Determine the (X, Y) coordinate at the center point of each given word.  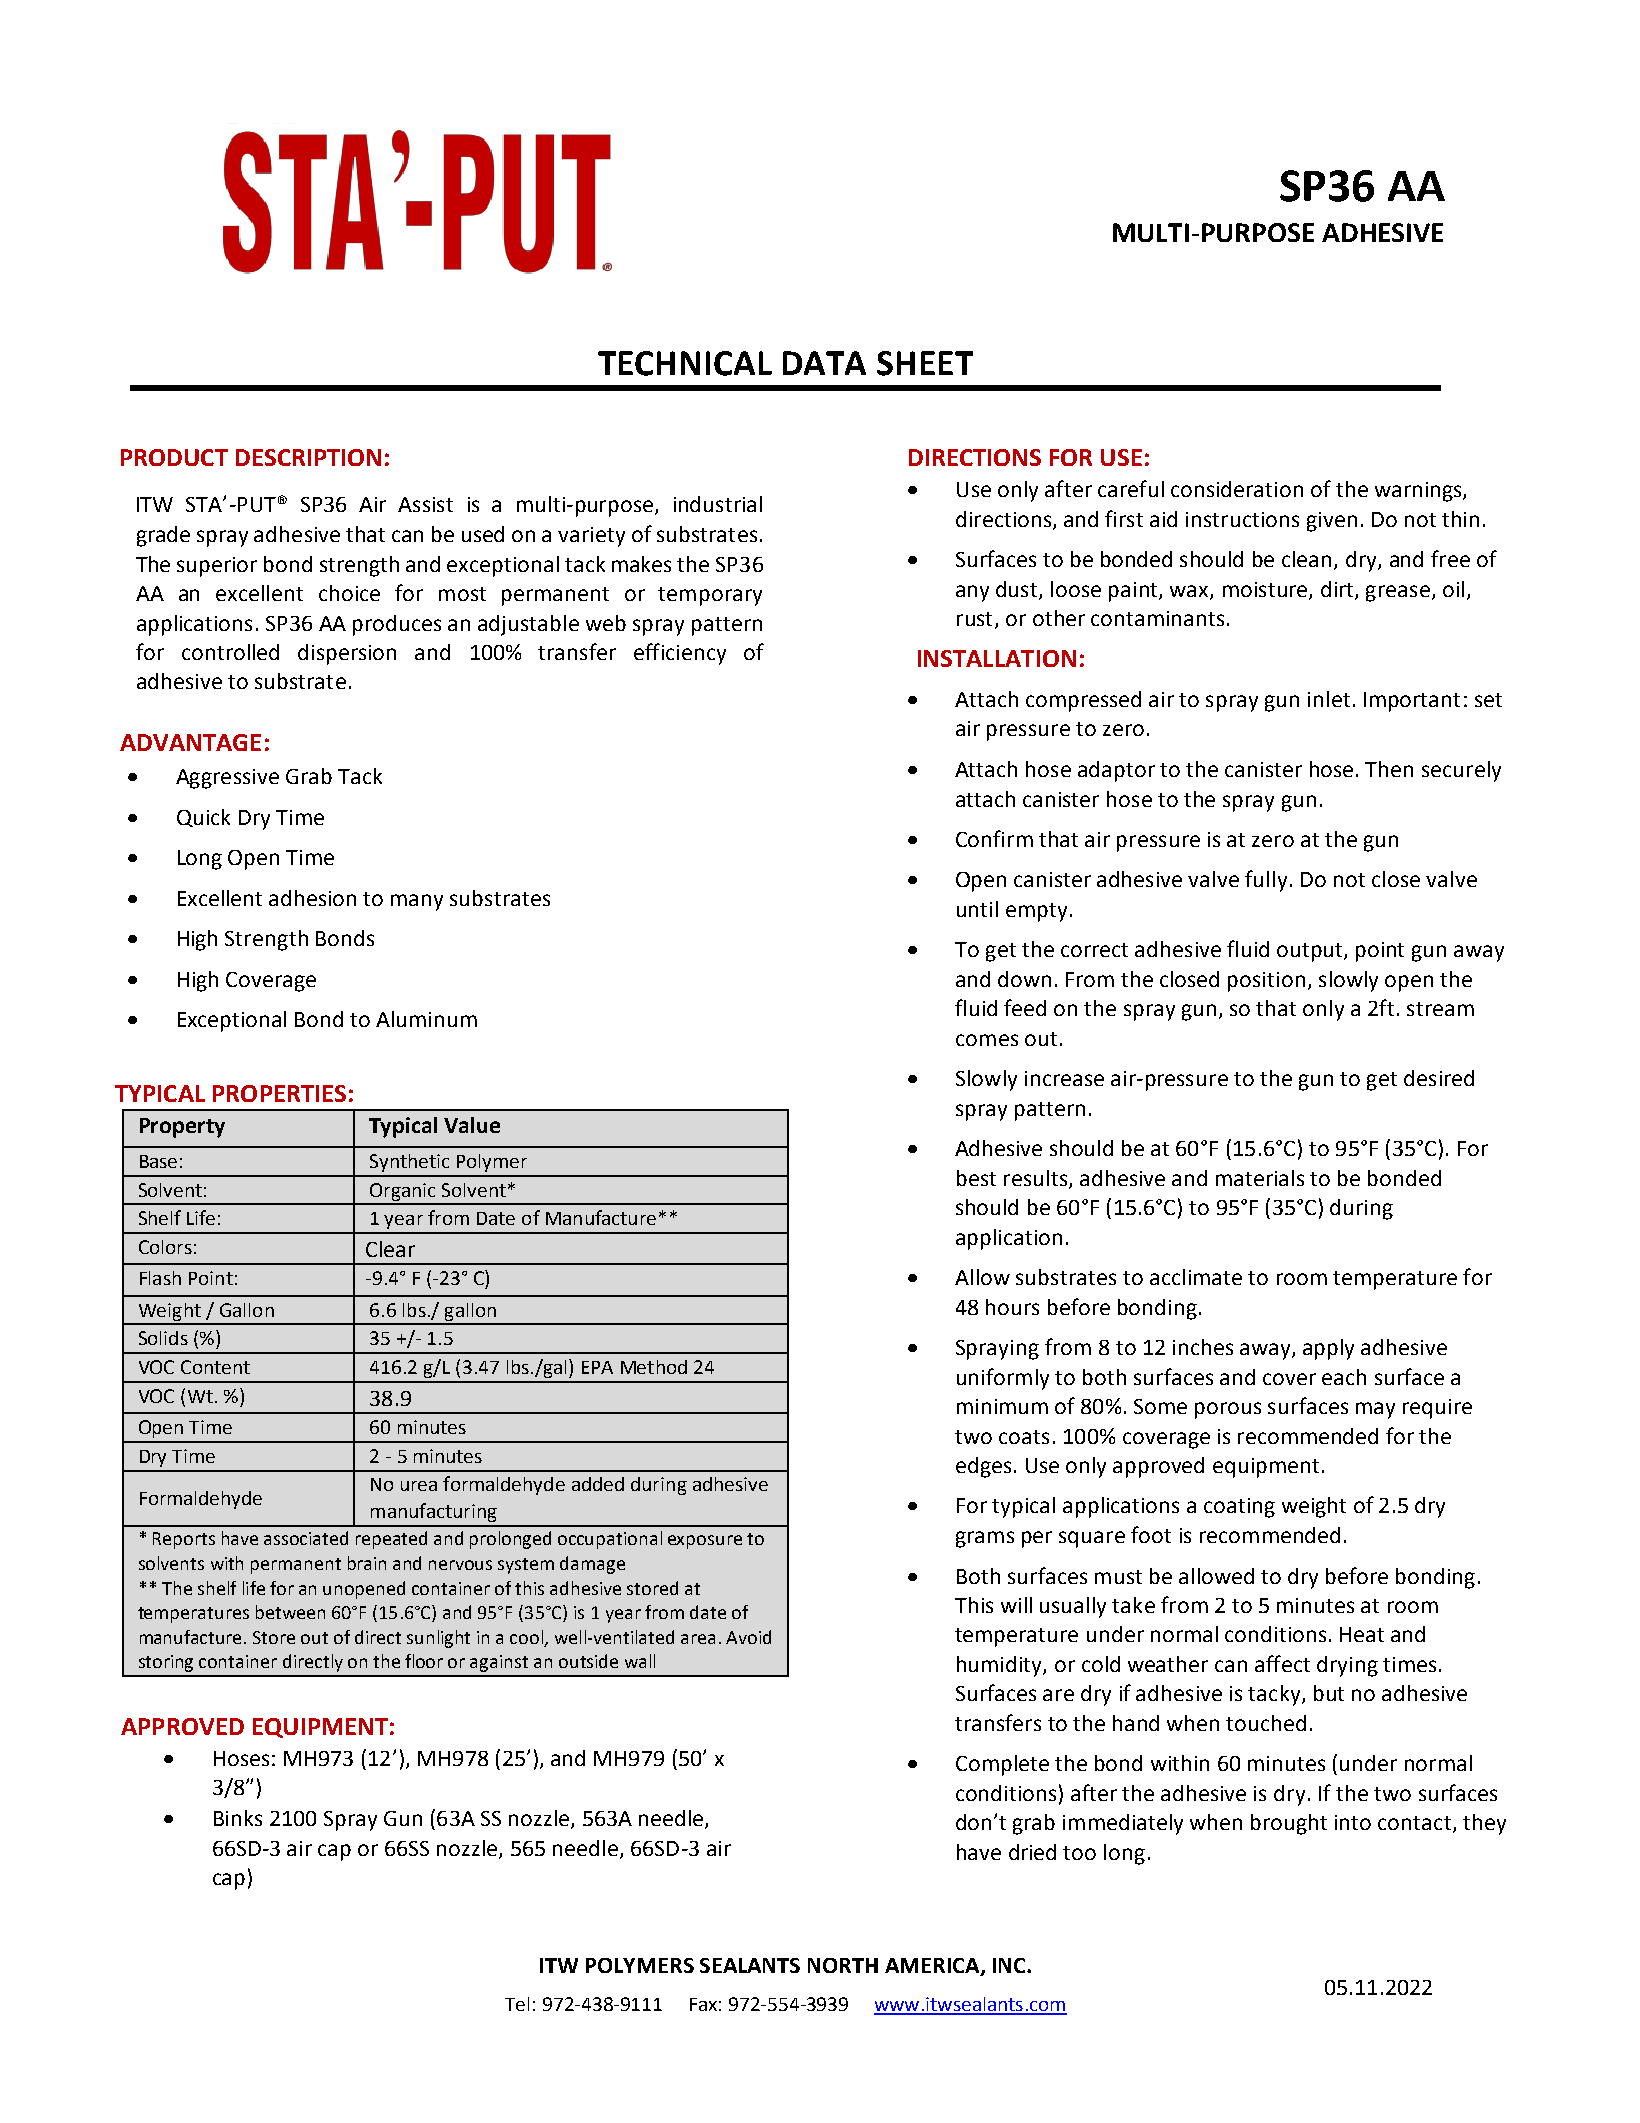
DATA (824, 363)
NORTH (843, 1965)
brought (1289, 1824)
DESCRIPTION (308, 457)
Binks (238, 1818)
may (1375, 1410)
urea (419, 1486)
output (1311, 952)
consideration (1237, 489)
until (977, 909)
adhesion (312, 898)
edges (983, 1467)
